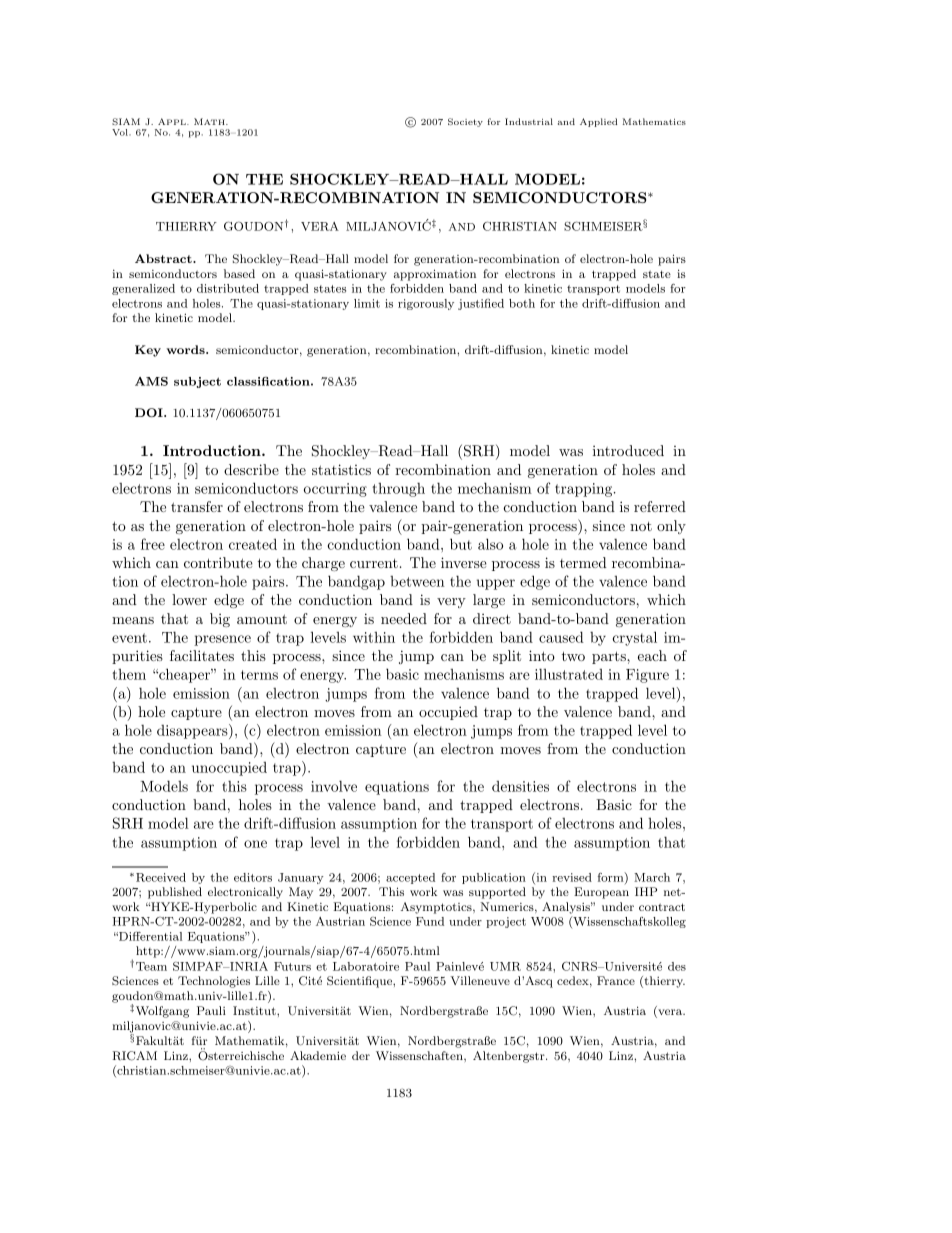 This image has height=1233, width=952. Describe the element at coordinates (164, 258) in the image. I see `Abstract` at that location.
